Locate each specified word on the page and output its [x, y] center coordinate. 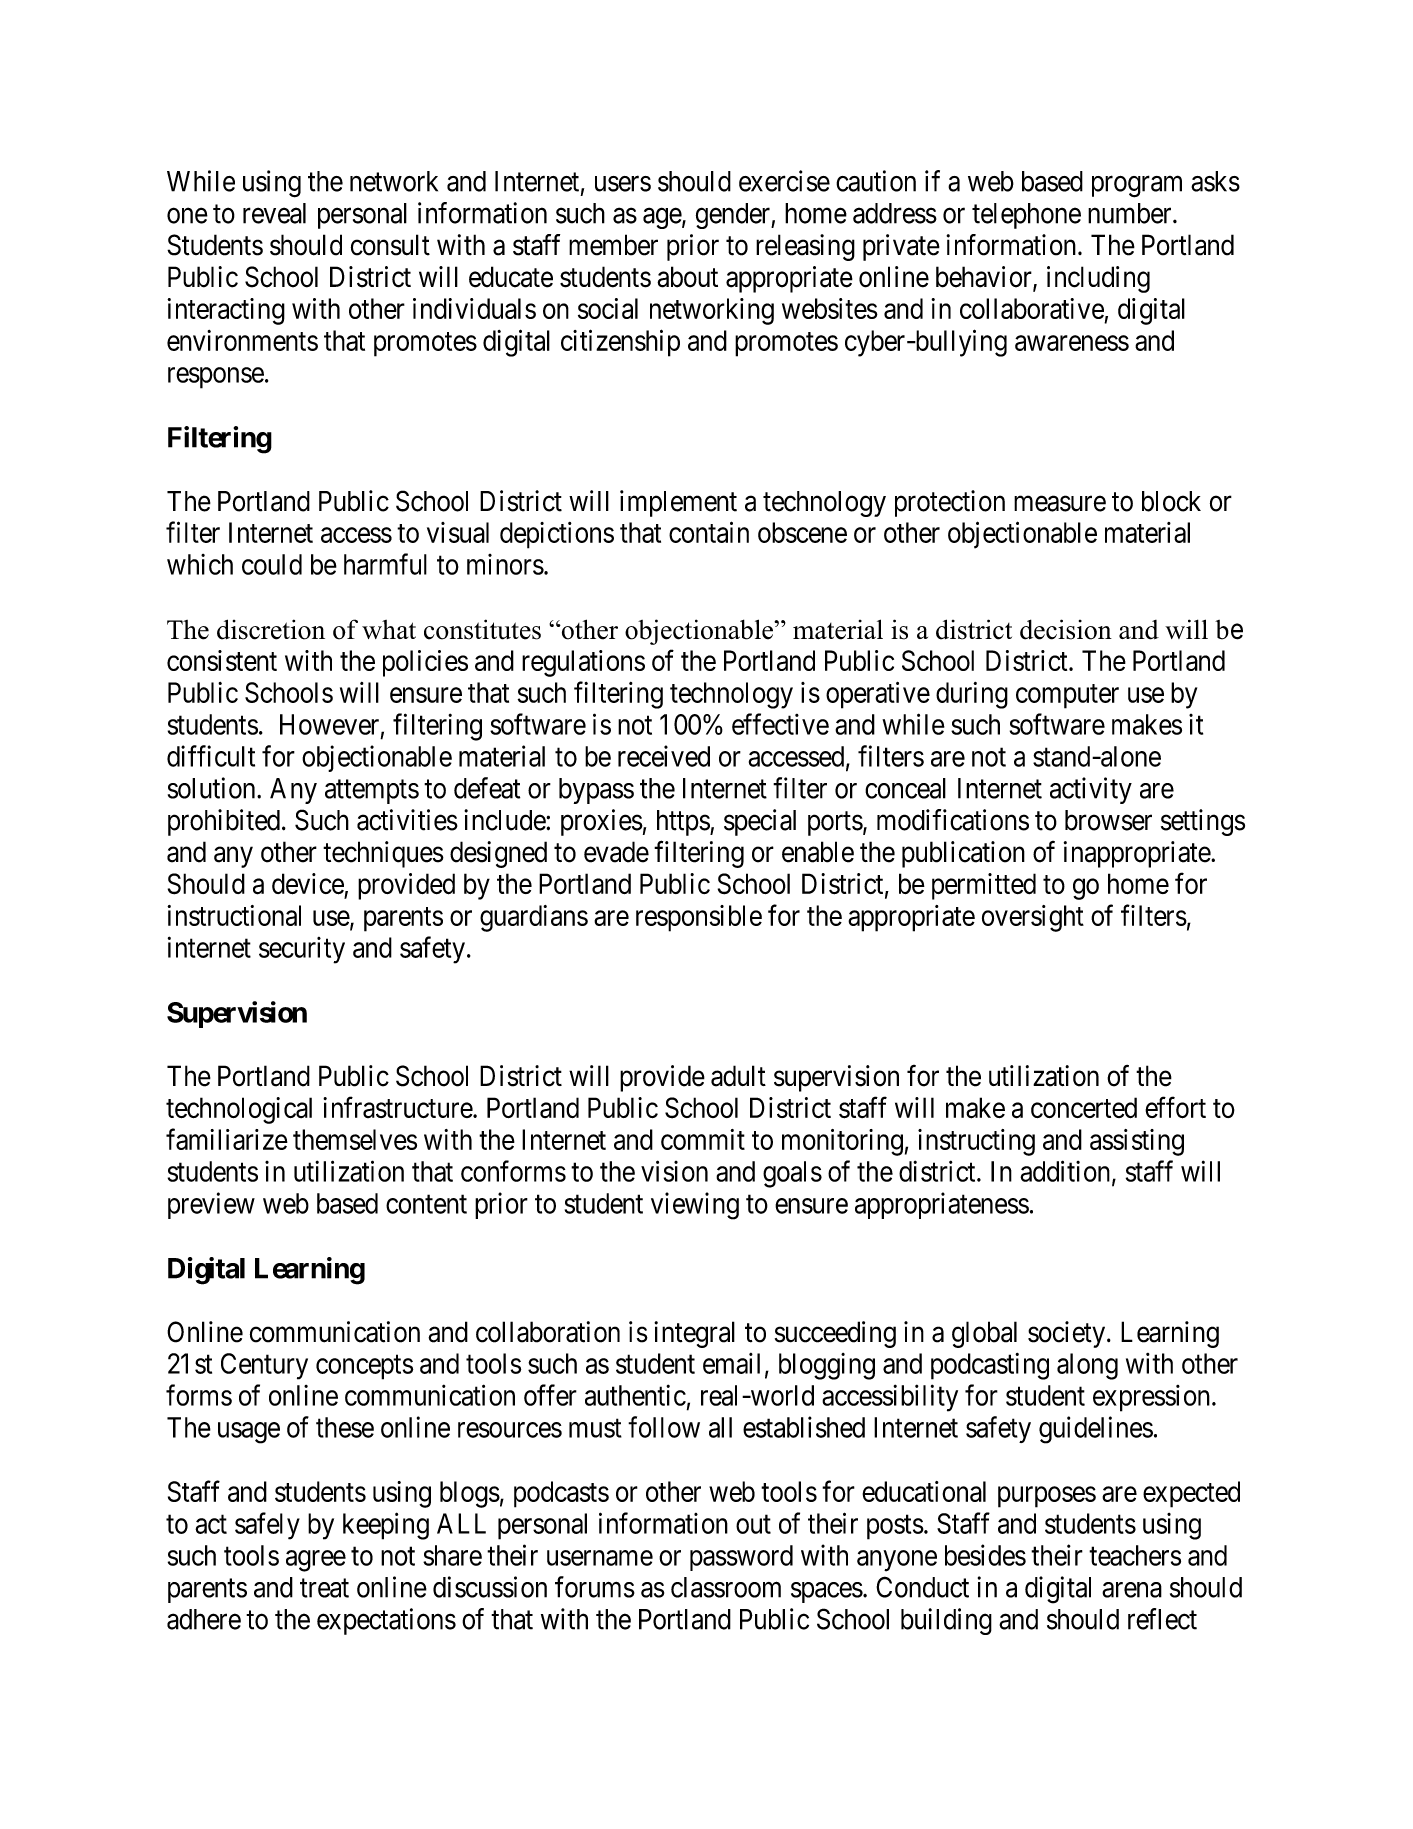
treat [324, 1588]
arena [1132, 1590]
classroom [726, 1587]
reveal [274, 213]
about [687, 277]
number [1131, 213]
